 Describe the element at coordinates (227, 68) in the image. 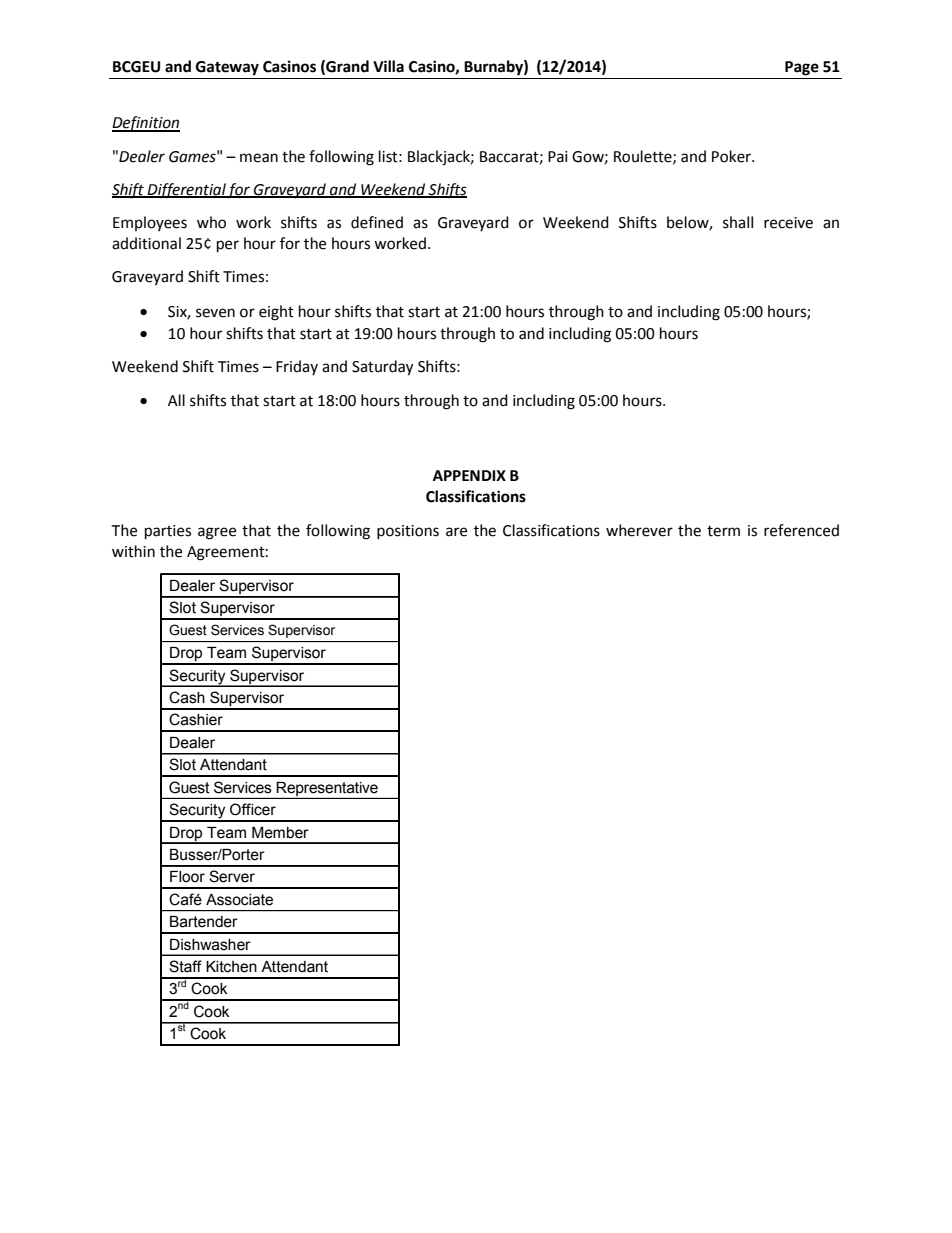

I see `Gateway` at that location.
